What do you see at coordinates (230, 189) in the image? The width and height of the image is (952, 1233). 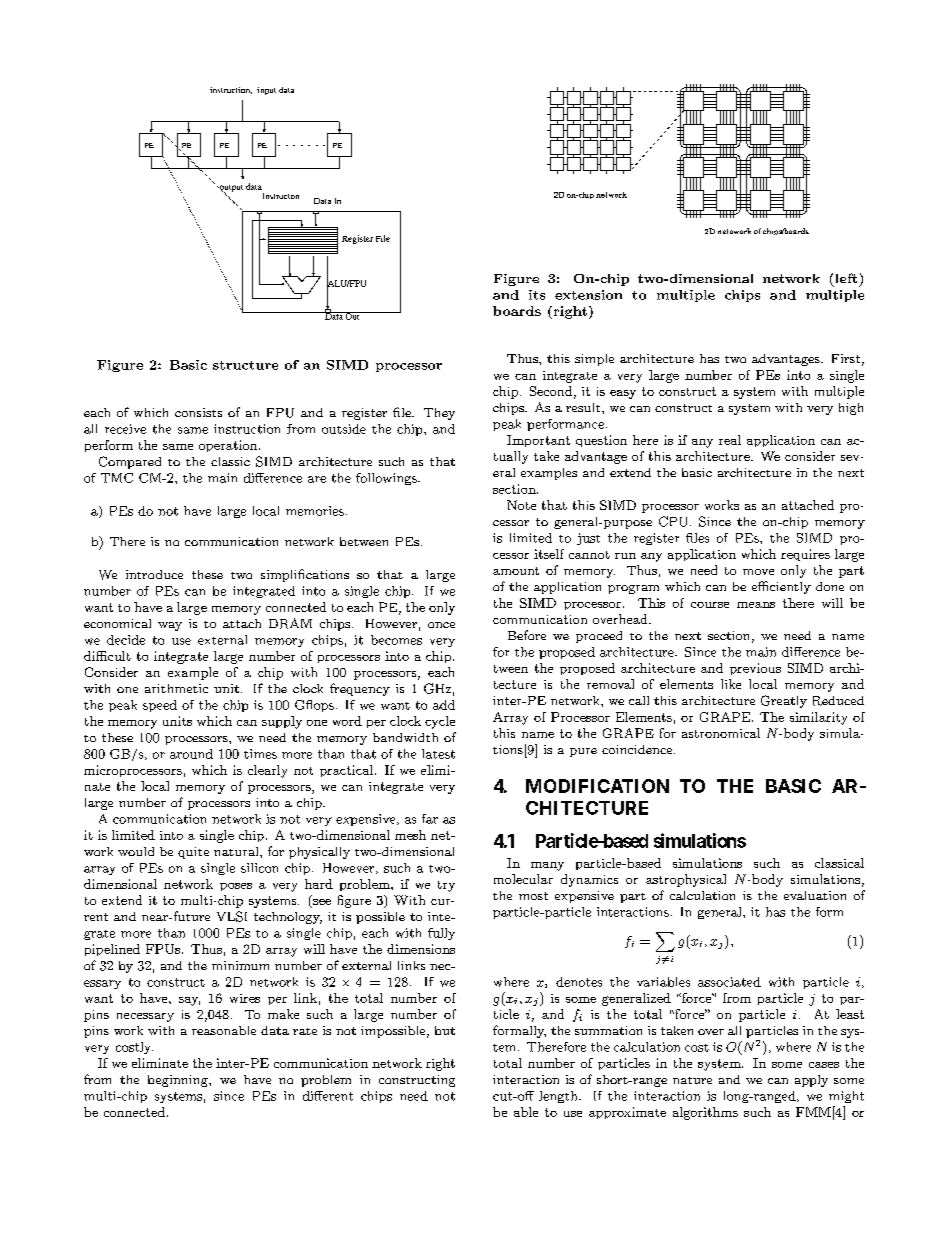 I see `output` at bounding box center [230, 189].
